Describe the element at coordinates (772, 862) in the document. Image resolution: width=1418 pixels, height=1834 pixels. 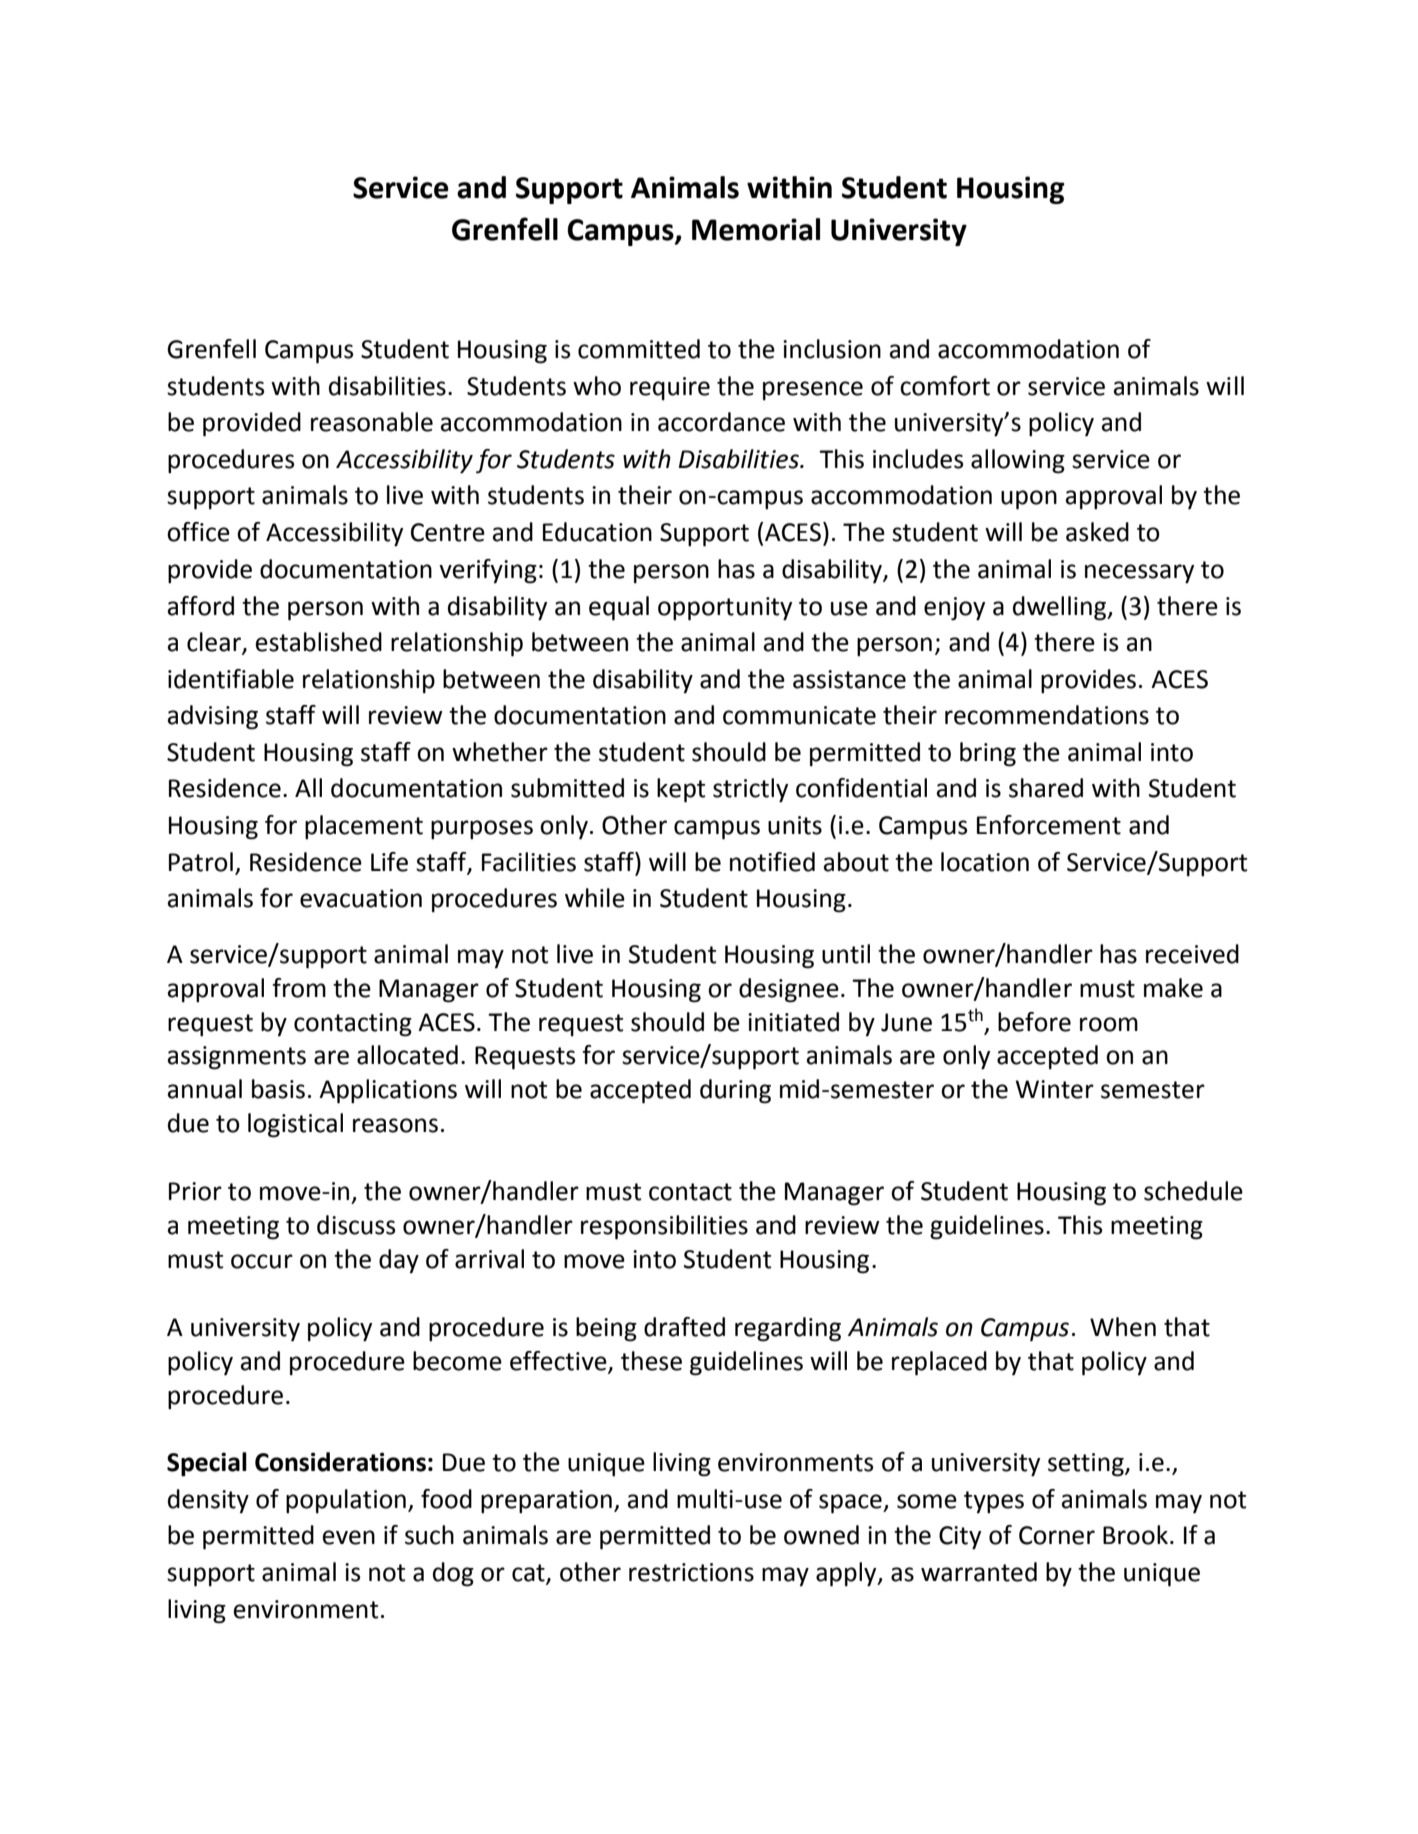
I see `notified` at that location.
